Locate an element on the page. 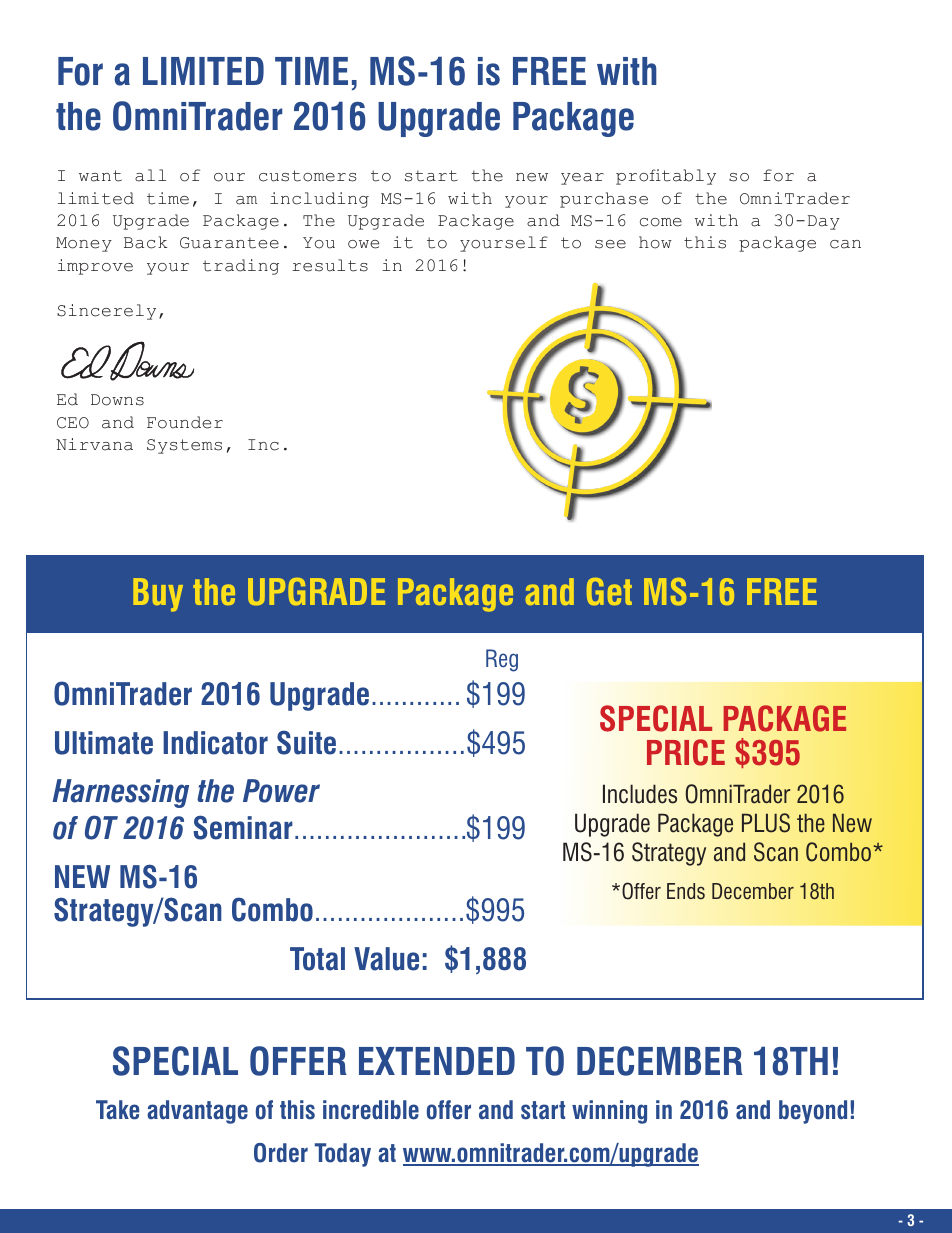 This page has height=1233, width=952. incredible is located at coordinates (371, 1110).
